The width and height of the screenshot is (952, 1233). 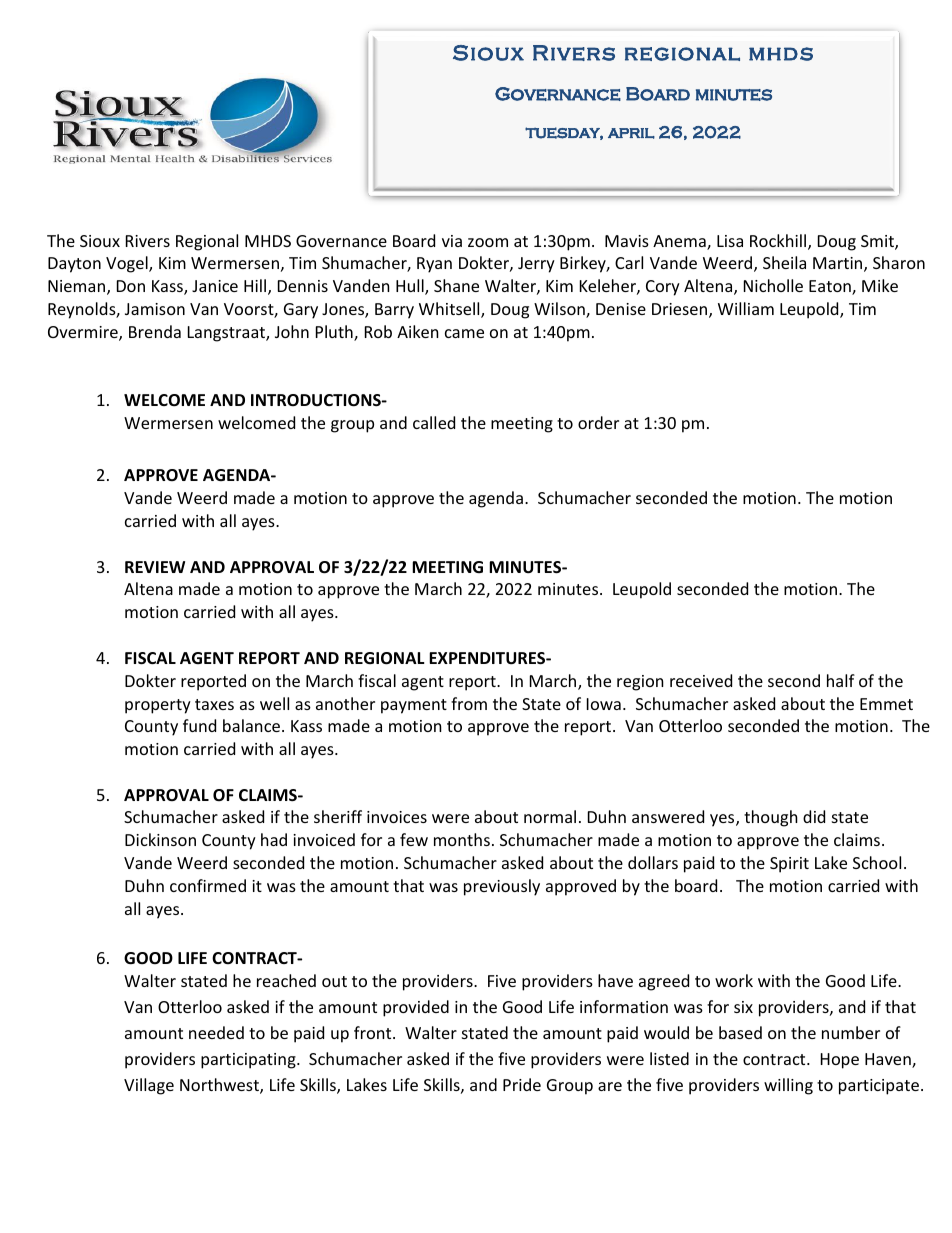 I want to click on confirmed, so click(x=208, y=885).
